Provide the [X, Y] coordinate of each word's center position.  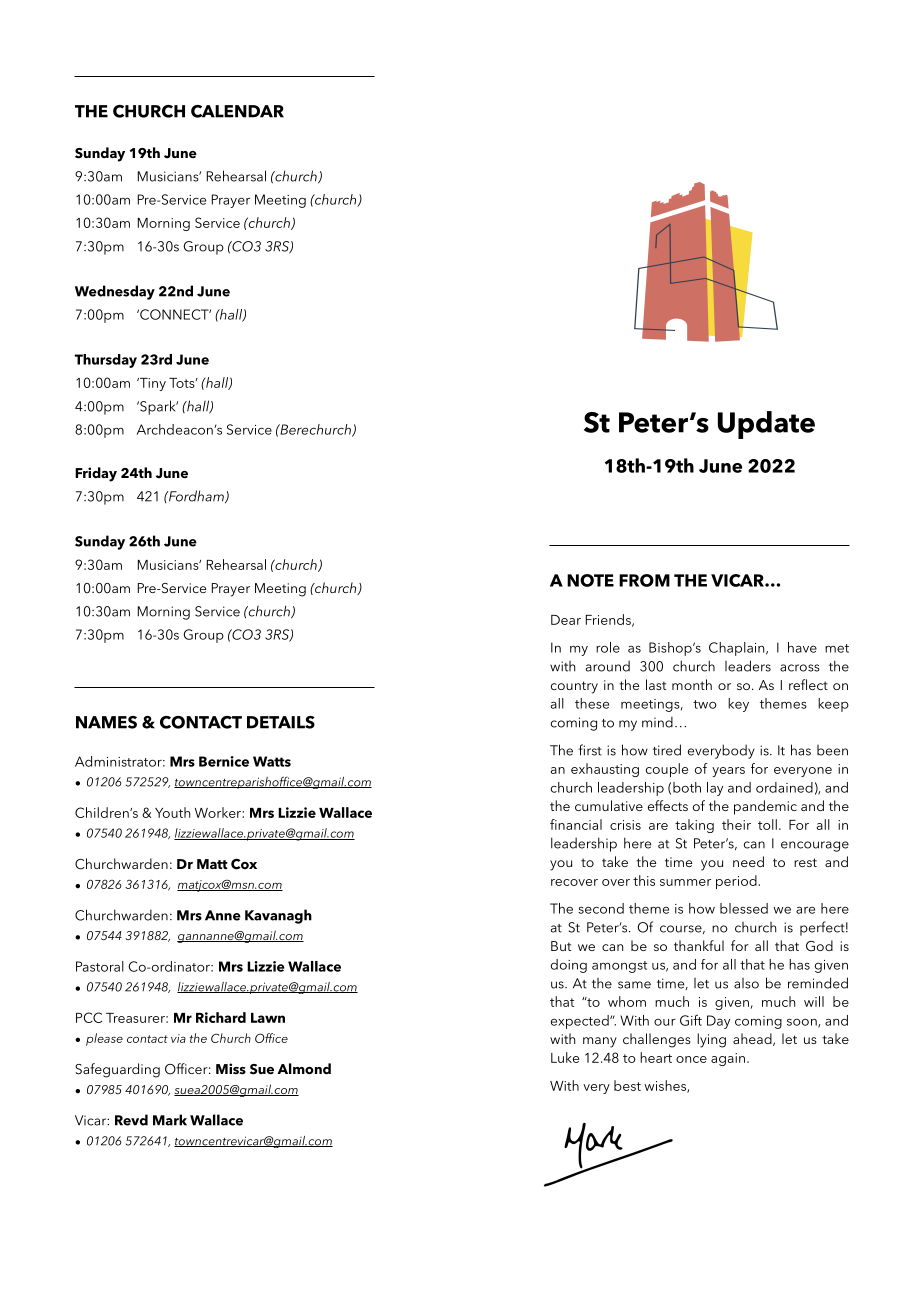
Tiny [151, 384]
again [728, 1059]
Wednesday [115, 292]
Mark [170, 1120]
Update [766, 425]
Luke [565, 1057]
